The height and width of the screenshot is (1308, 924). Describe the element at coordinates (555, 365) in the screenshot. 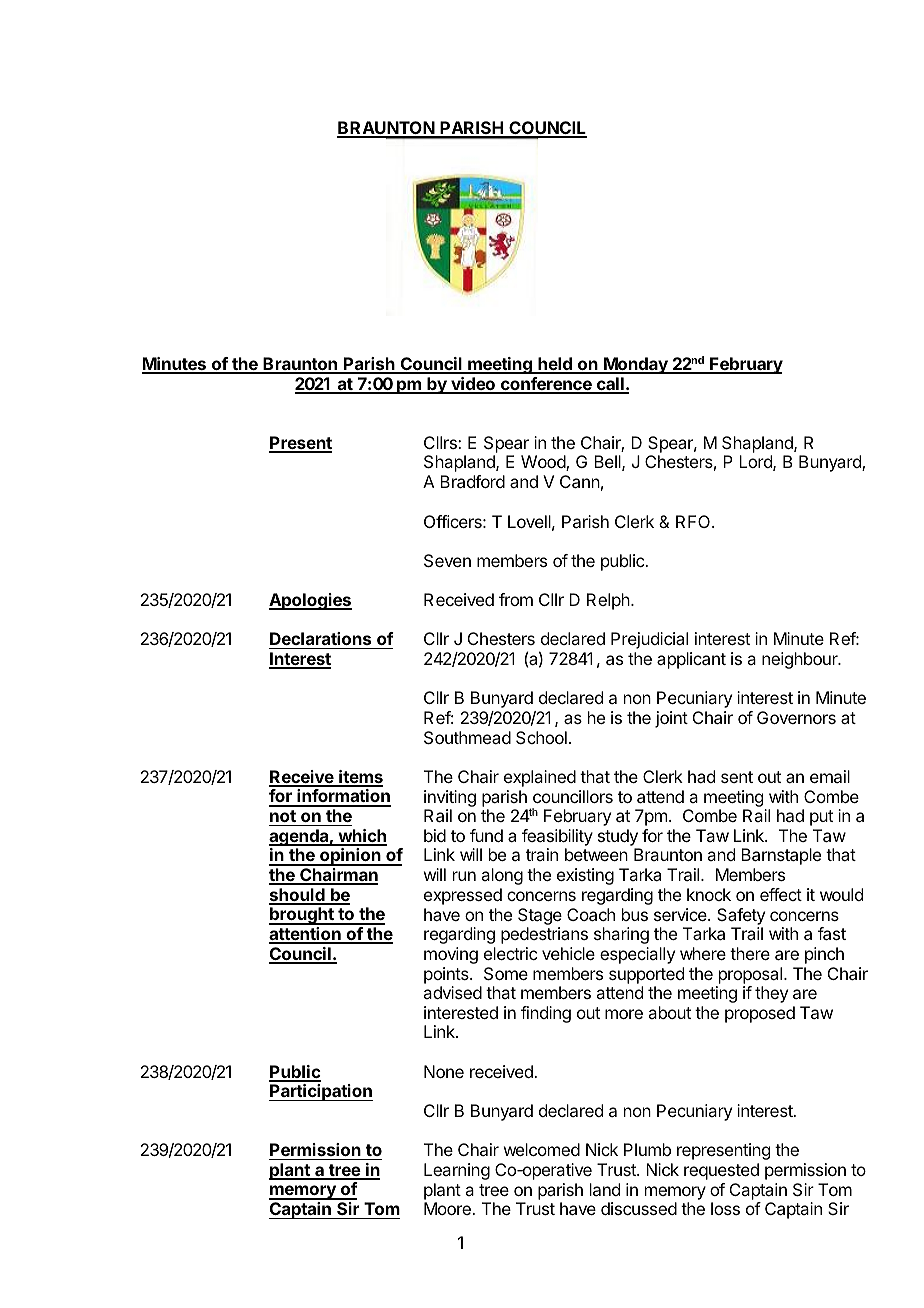

I see `held` at that location.
